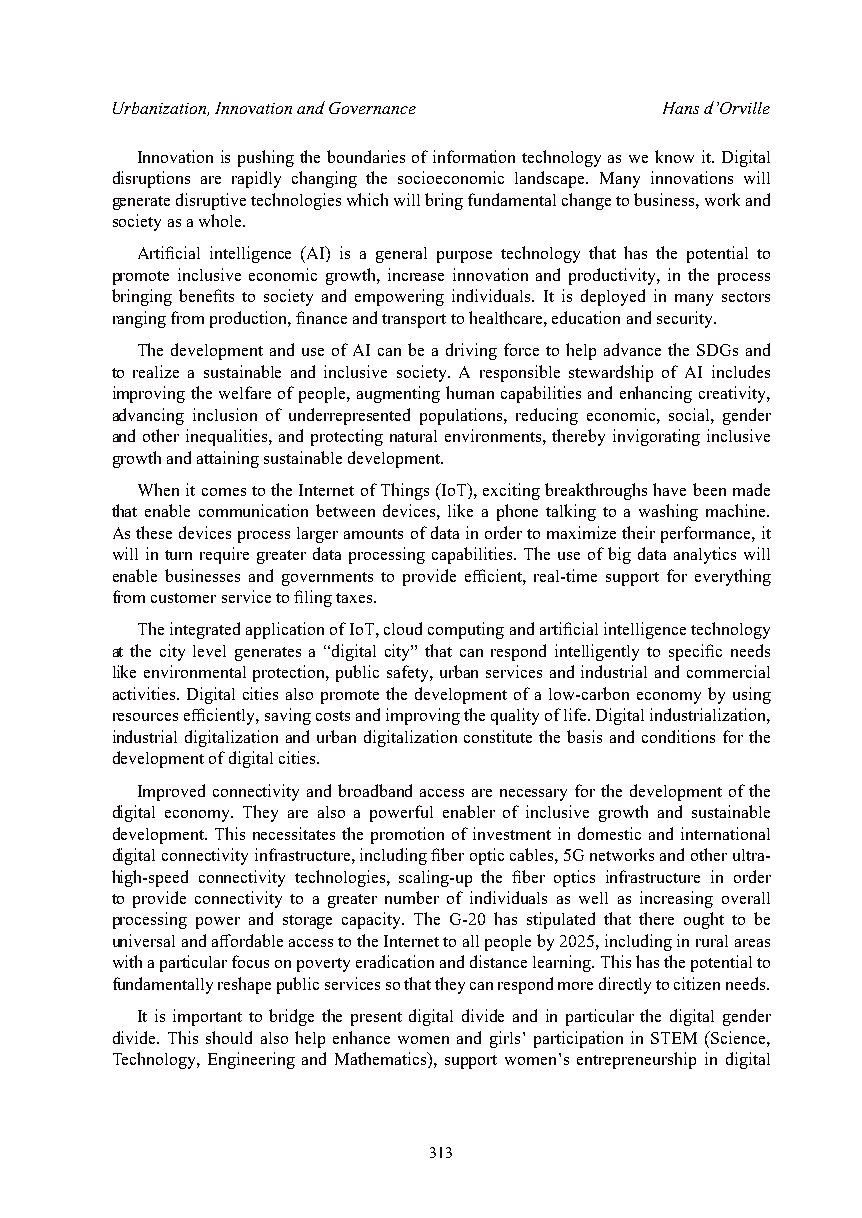 The width and height of the document is (862, 1218). What do you see at coordinates (207, 1017) in the document?
I see `important` at bounding box center [207, 1017].
